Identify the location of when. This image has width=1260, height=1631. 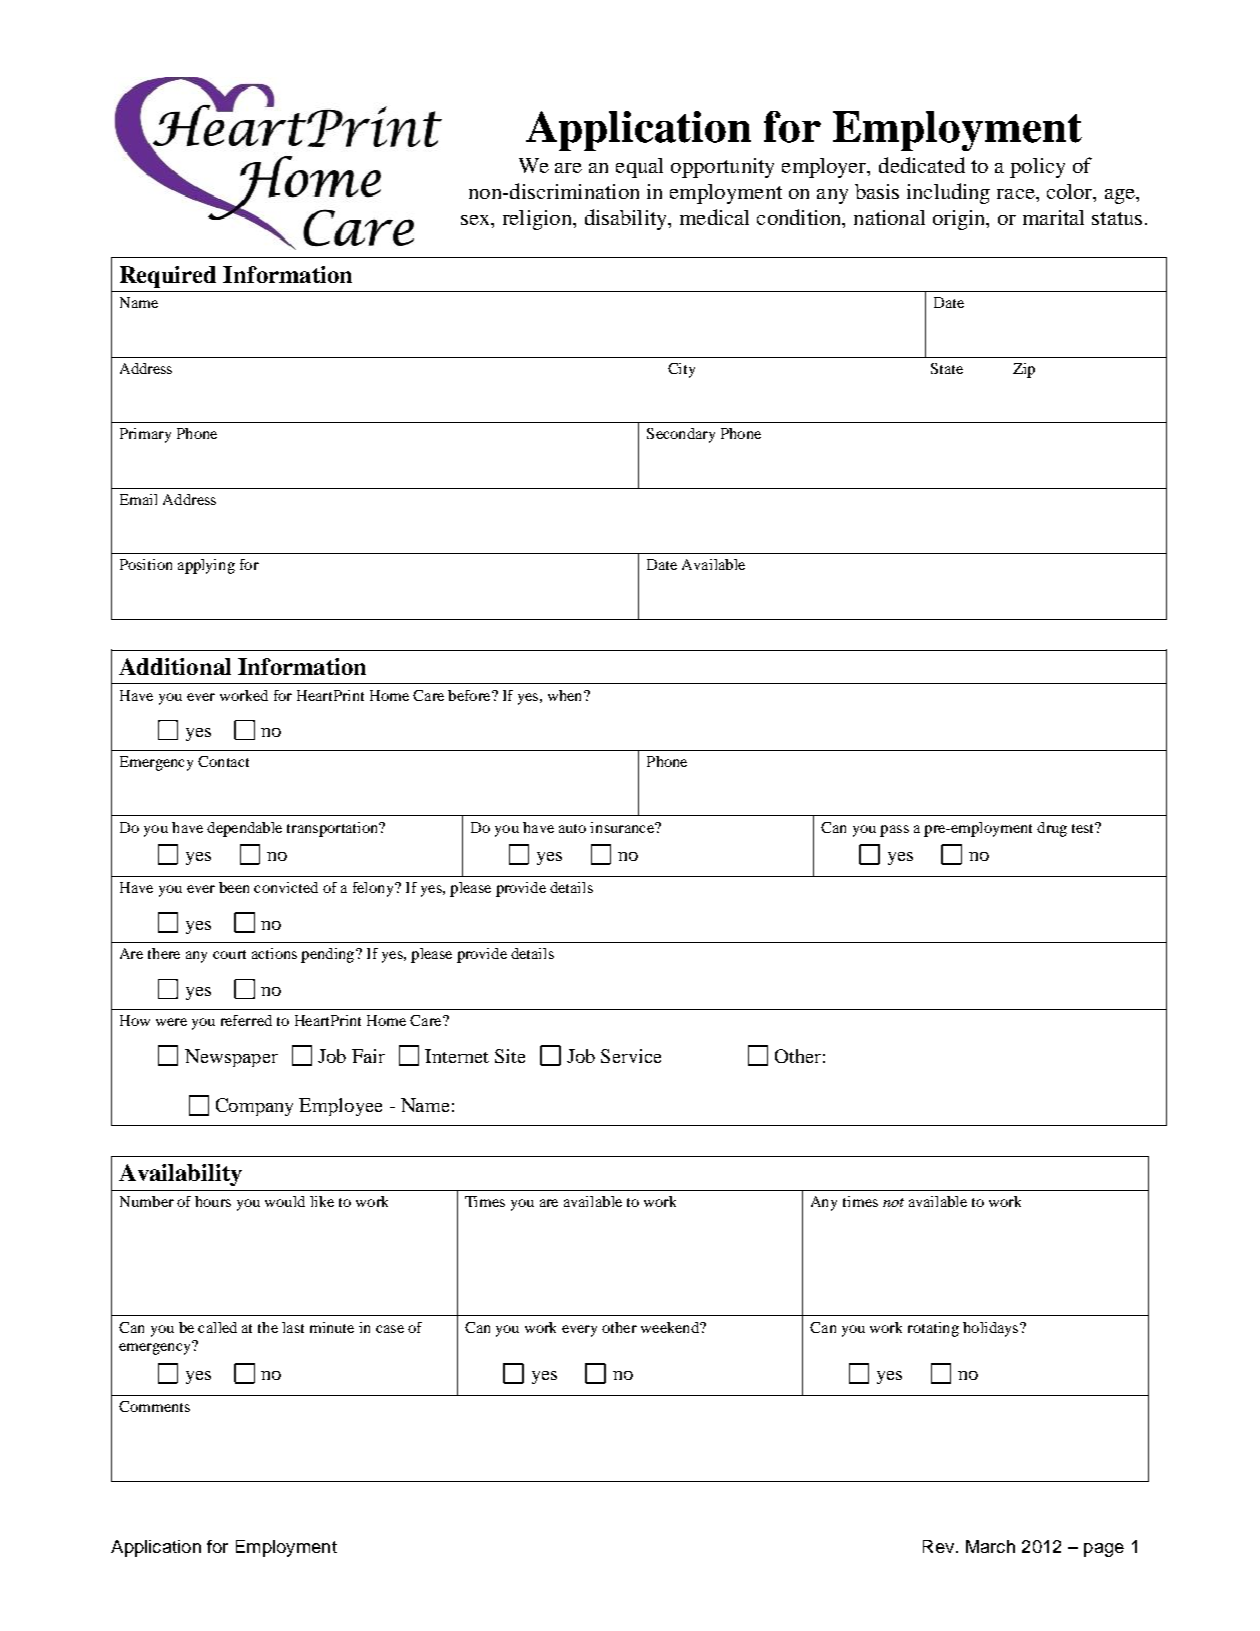
(566, 695).
